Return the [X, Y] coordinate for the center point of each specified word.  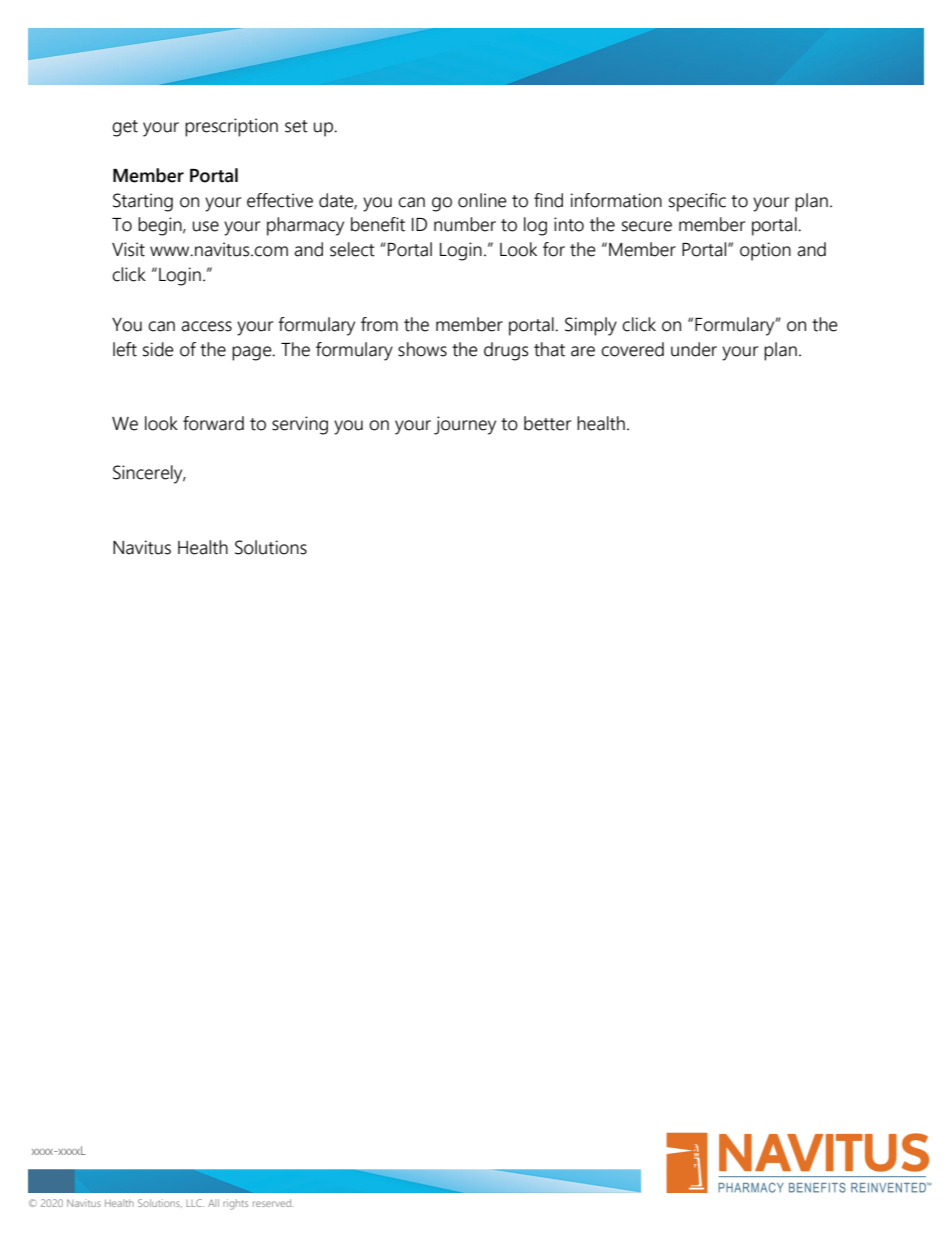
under [694, 349]
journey [465, 425]
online [482, 200]
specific [697, 202]
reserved [273, 1203]
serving [300, 425]
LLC [195, 1203]
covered [632, 349]
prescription [231, 127]
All [213, 1203]
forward [213, 423]
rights [235, 1204]
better [547, 423]
